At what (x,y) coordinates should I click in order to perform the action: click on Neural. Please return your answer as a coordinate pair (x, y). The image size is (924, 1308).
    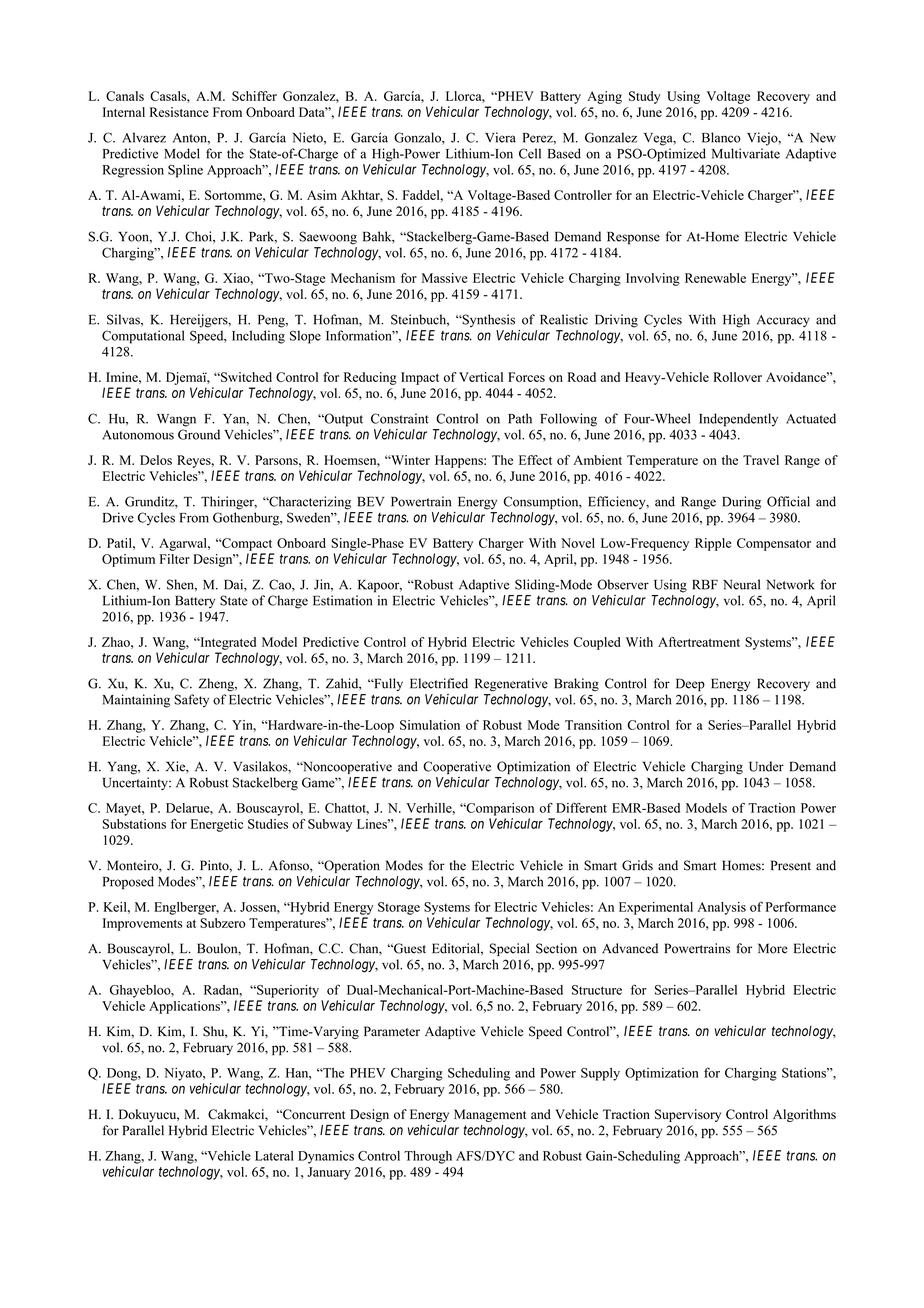
    Looking at the image, I should click on (741, 584).
